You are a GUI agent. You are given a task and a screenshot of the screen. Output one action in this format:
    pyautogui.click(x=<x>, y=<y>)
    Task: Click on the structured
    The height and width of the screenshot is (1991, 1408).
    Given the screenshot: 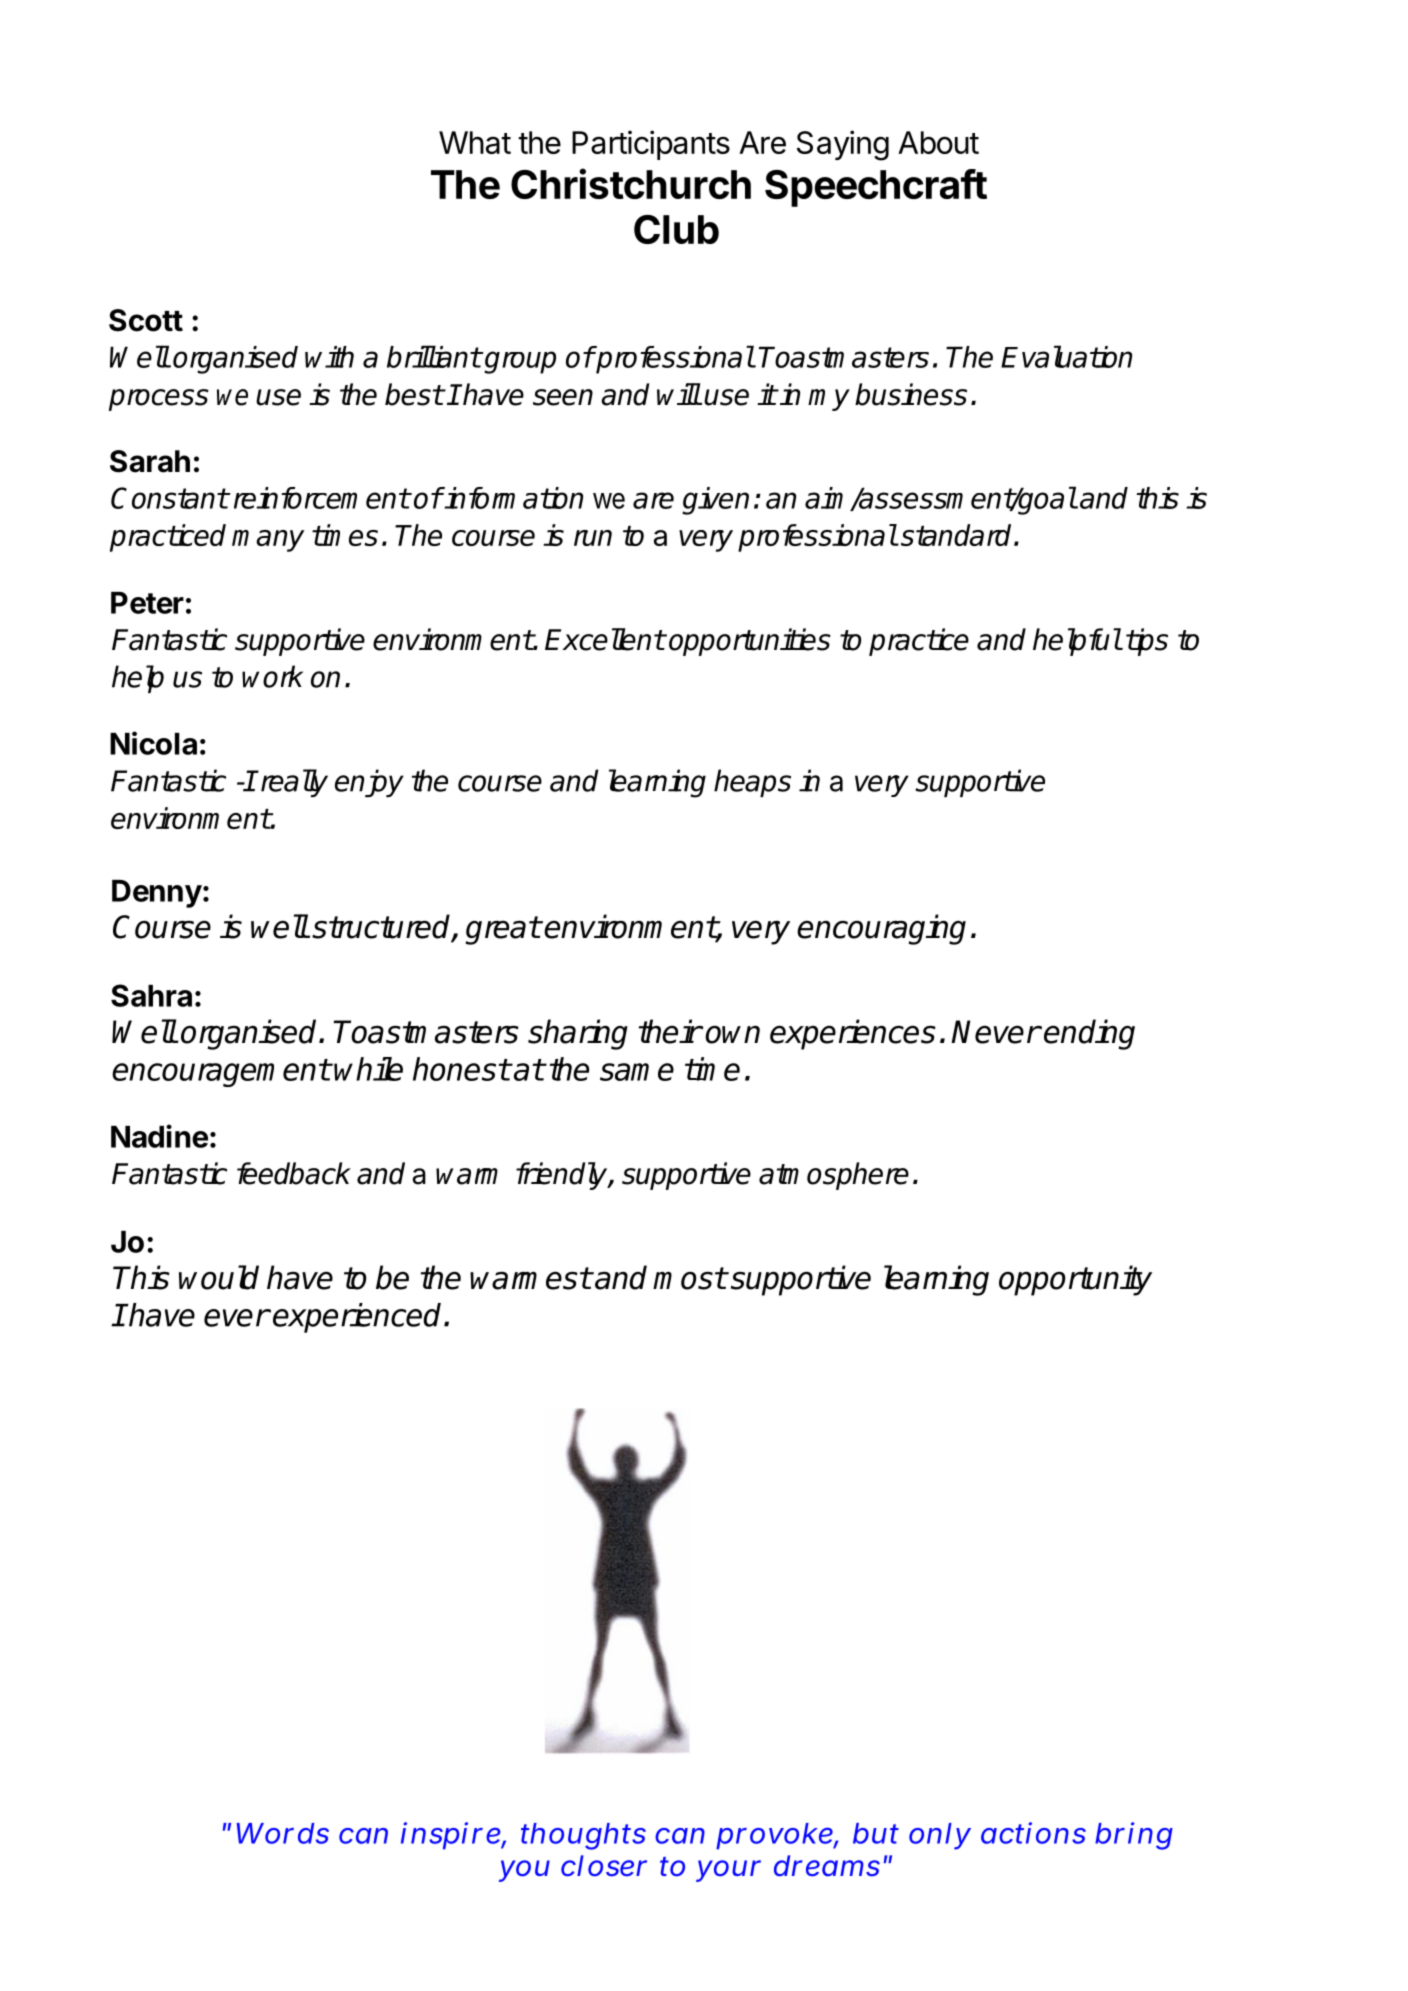 What is the action you would take?
    pyautogui.click(x=382, y=927)
